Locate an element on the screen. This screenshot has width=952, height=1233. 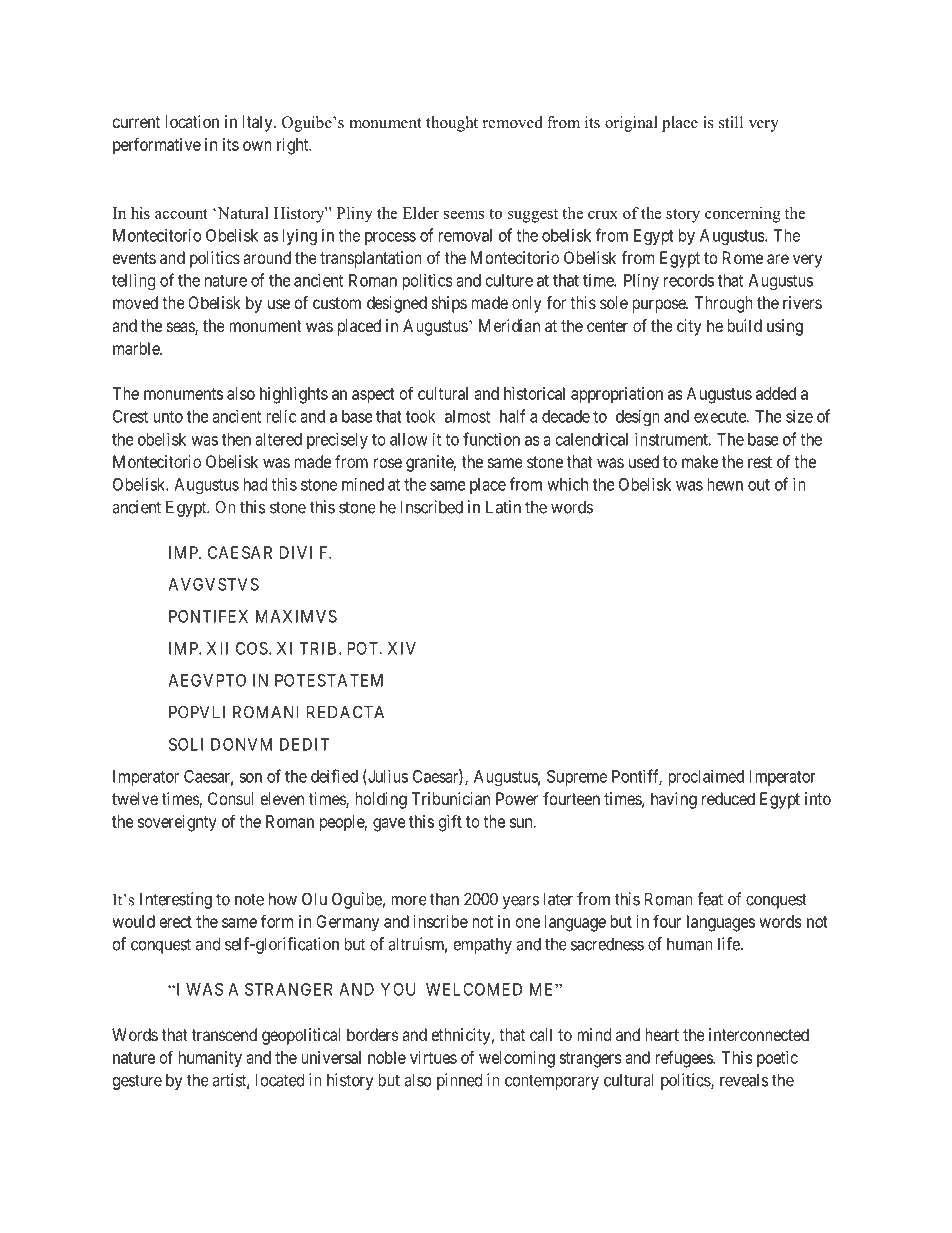
own is located at coordinates (257, 146).
